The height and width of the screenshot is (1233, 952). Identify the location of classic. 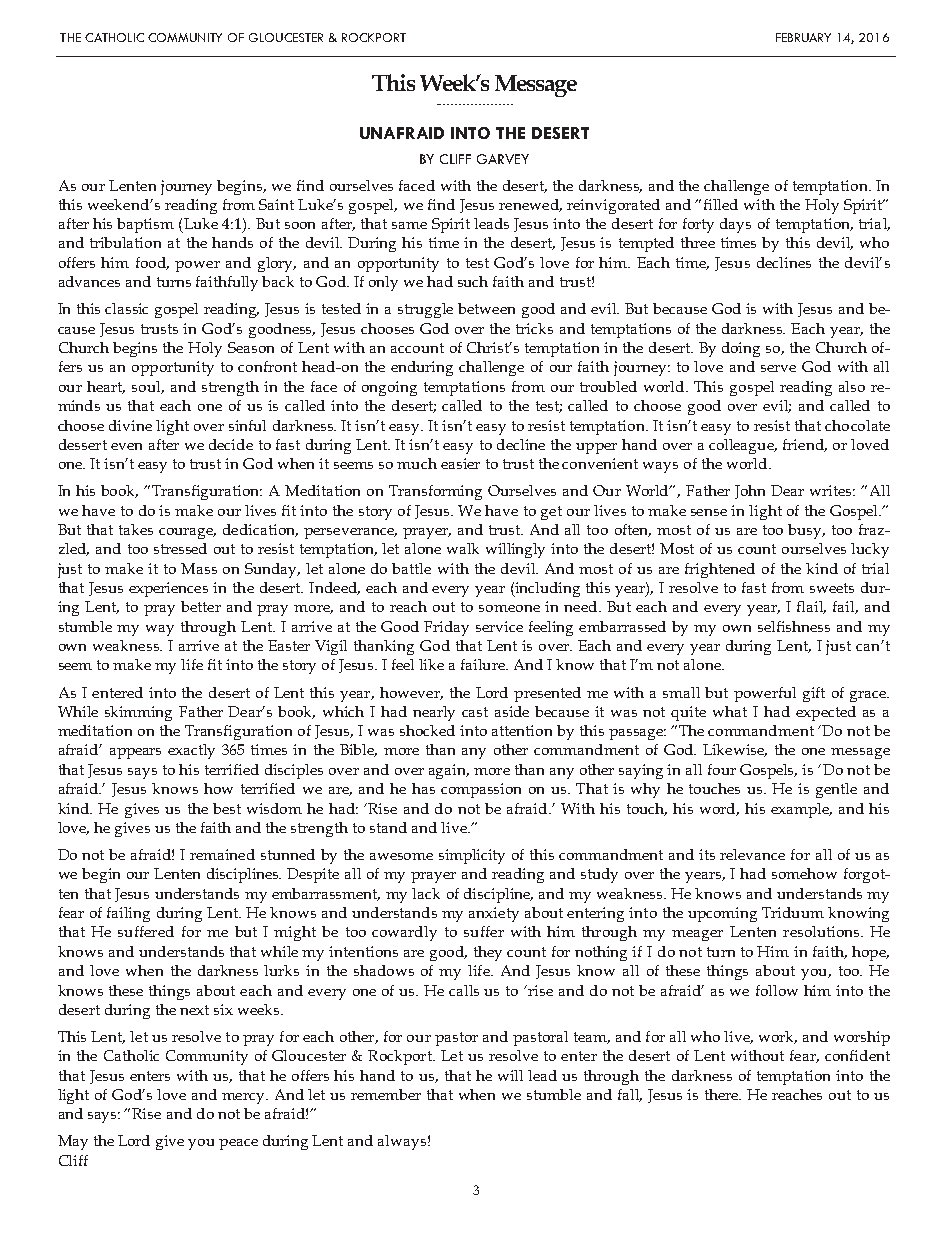
(126, 308).
